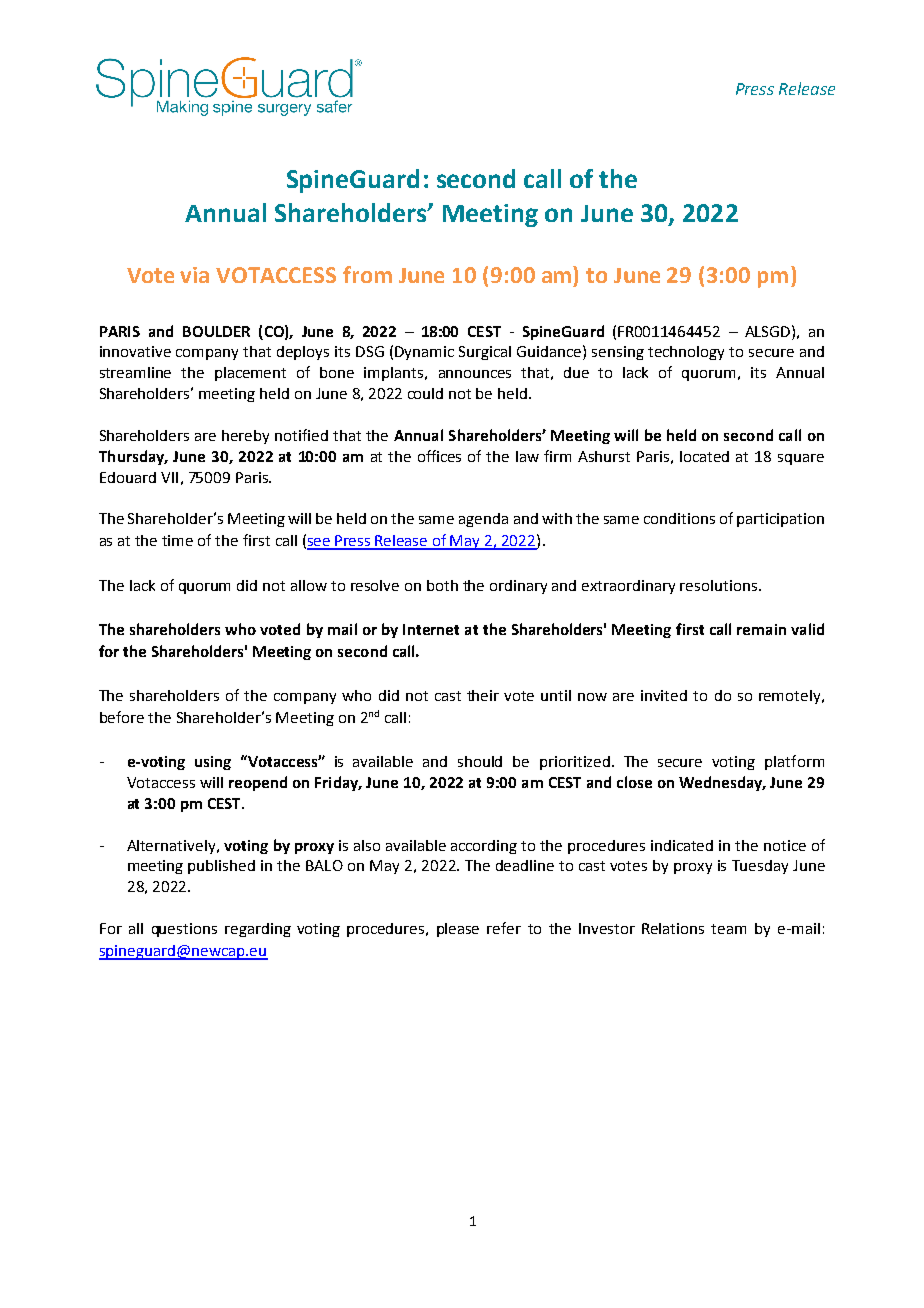  I want to click on team, so click(728, 929).
